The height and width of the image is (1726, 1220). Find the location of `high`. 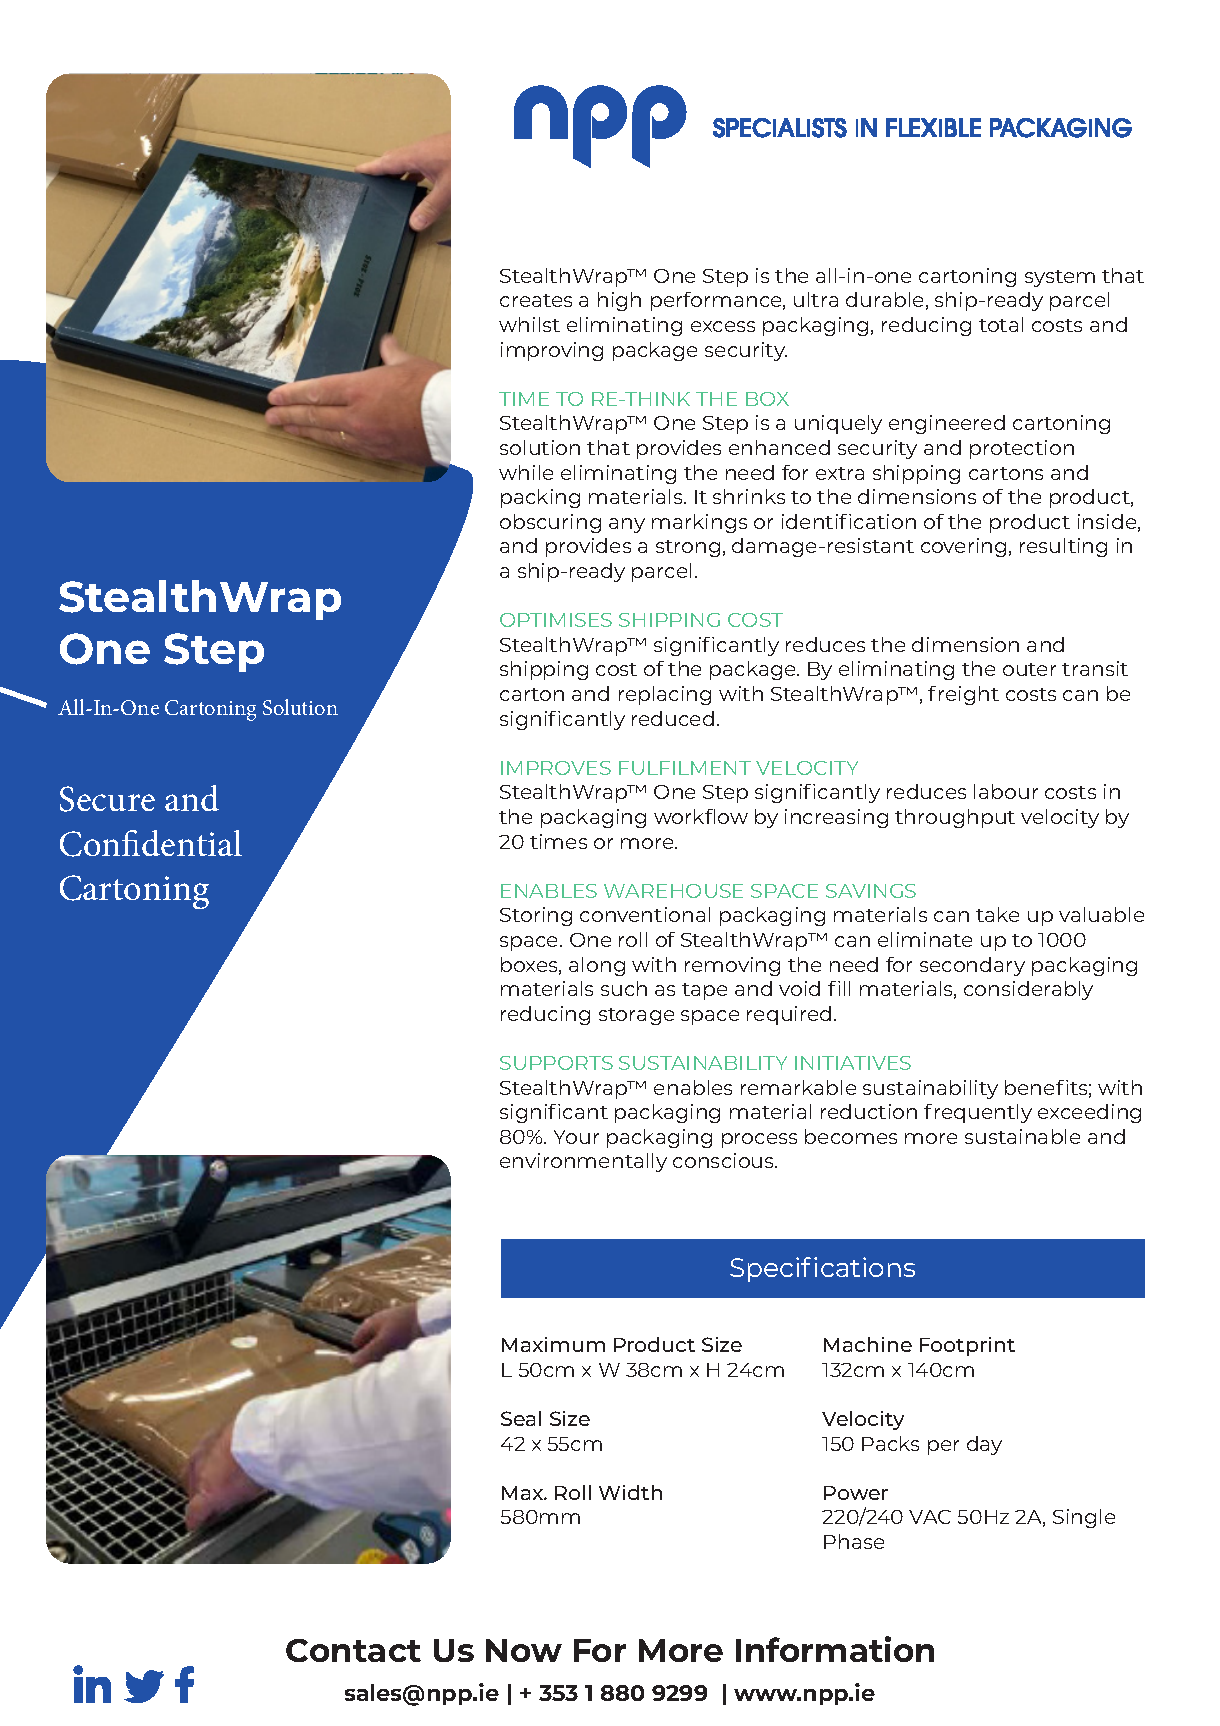

high is located at coordinates (619, 301).
